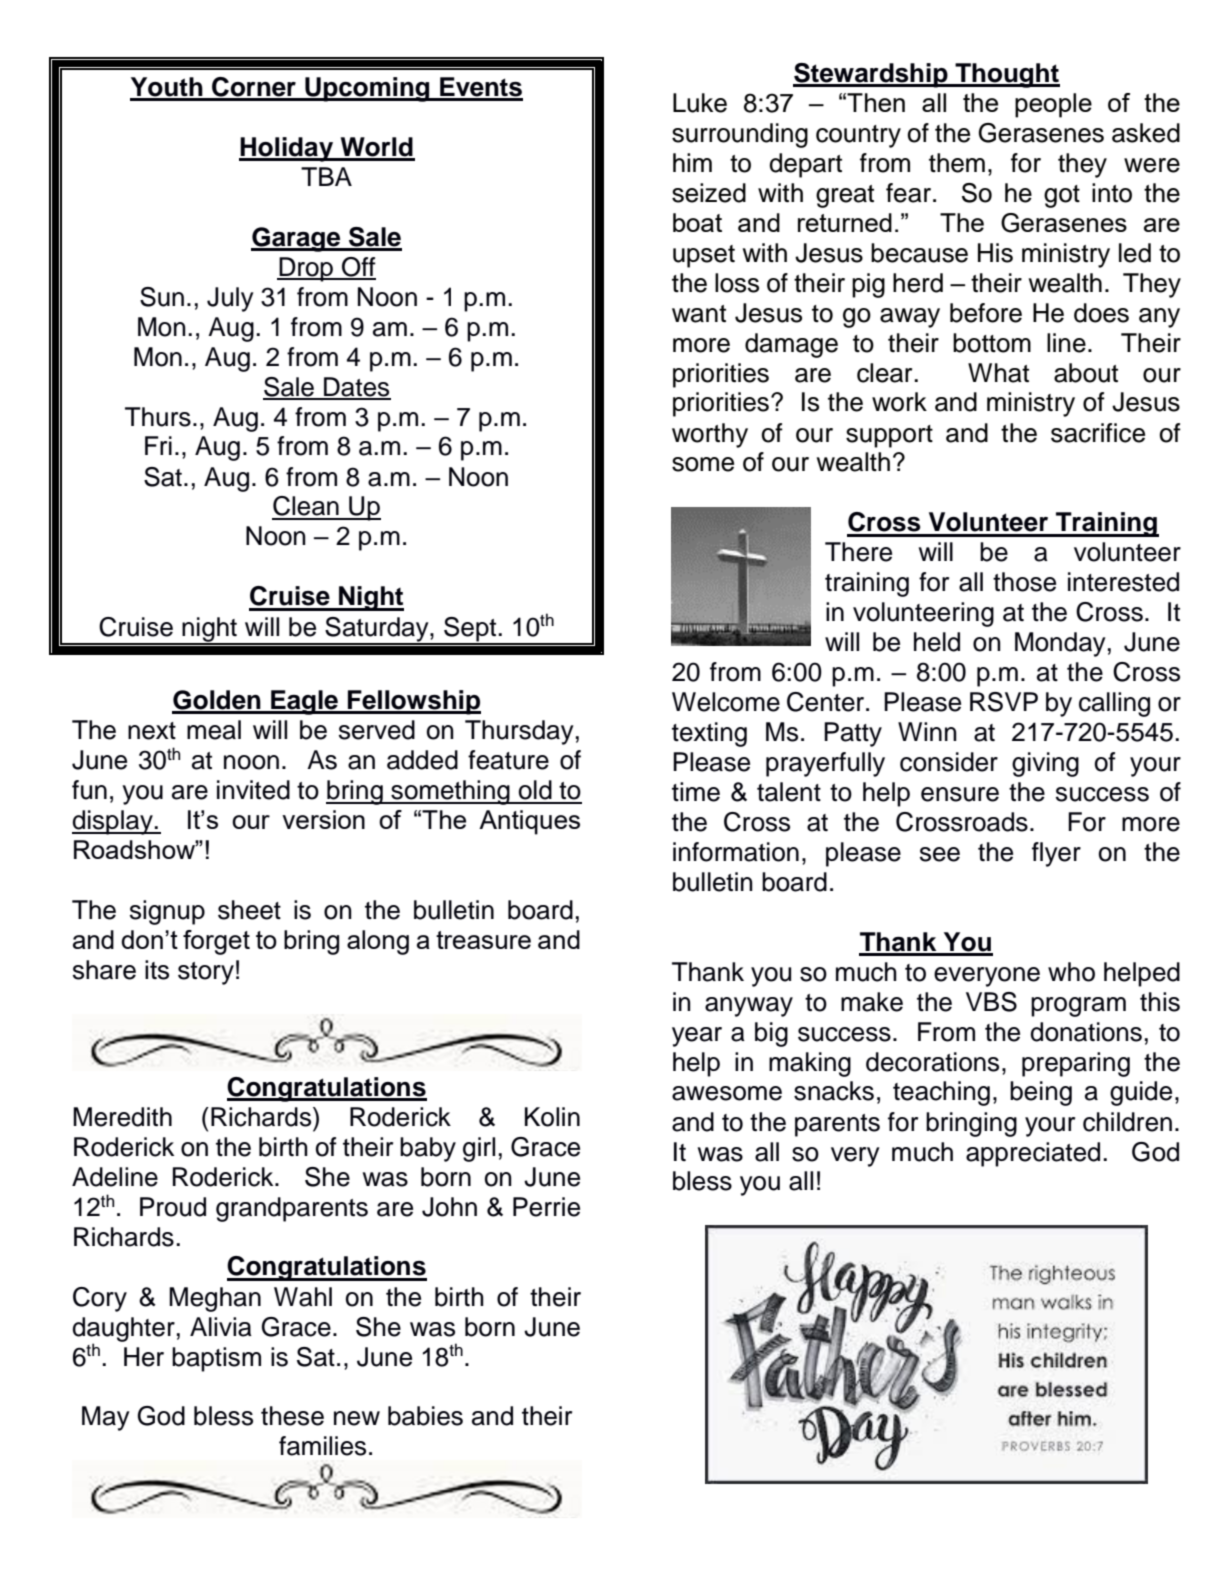  Describe the element at coordinates (425, 1416) in the screenshot. I see `babies` at that location.
